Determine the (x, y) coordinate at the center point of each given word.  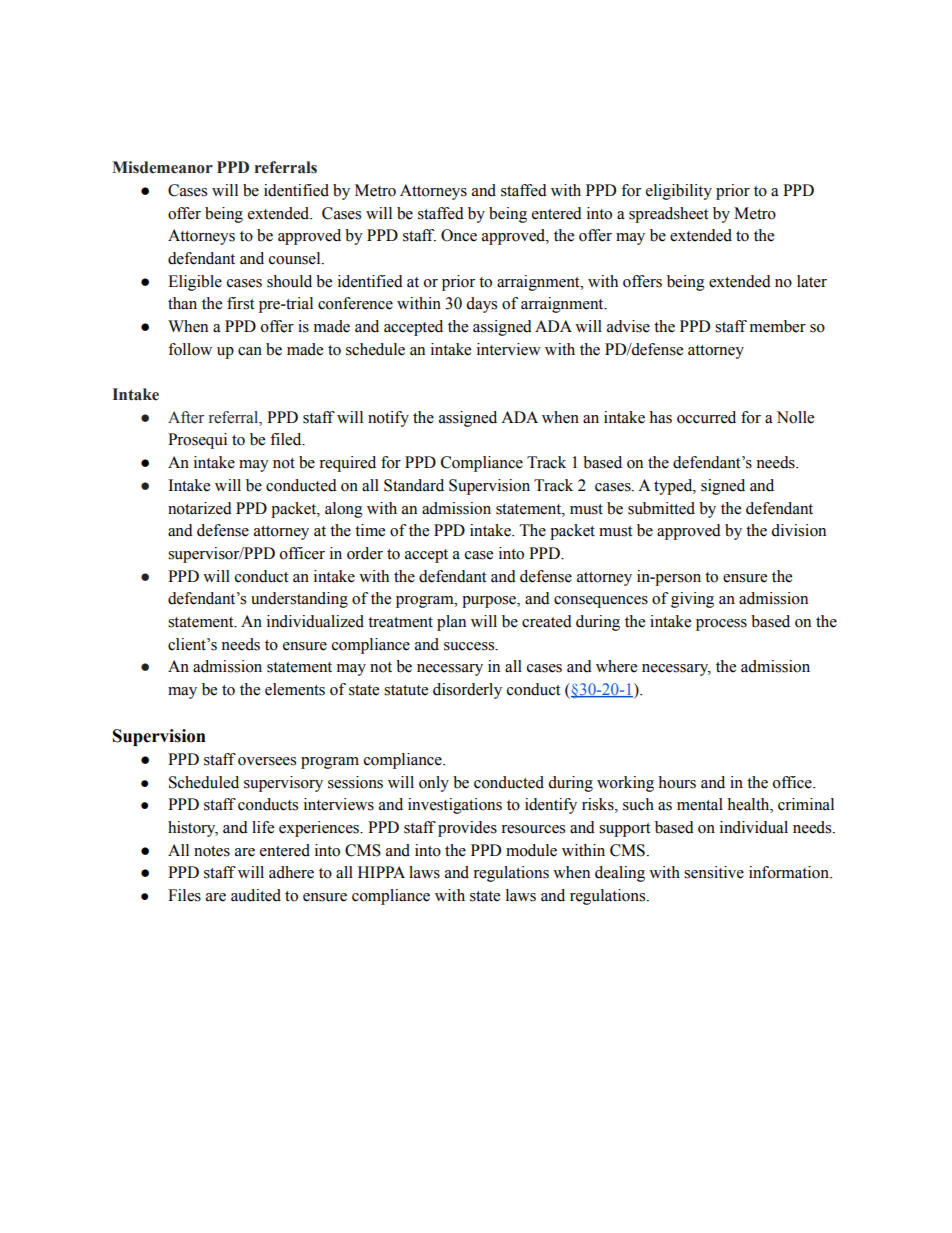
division (798, 530)
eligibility (679, 192)
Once (459, 235)
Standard (414, 485)
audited (256, 895)
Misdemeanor (162, 167)
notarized (200, 508)
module (531, 850)
